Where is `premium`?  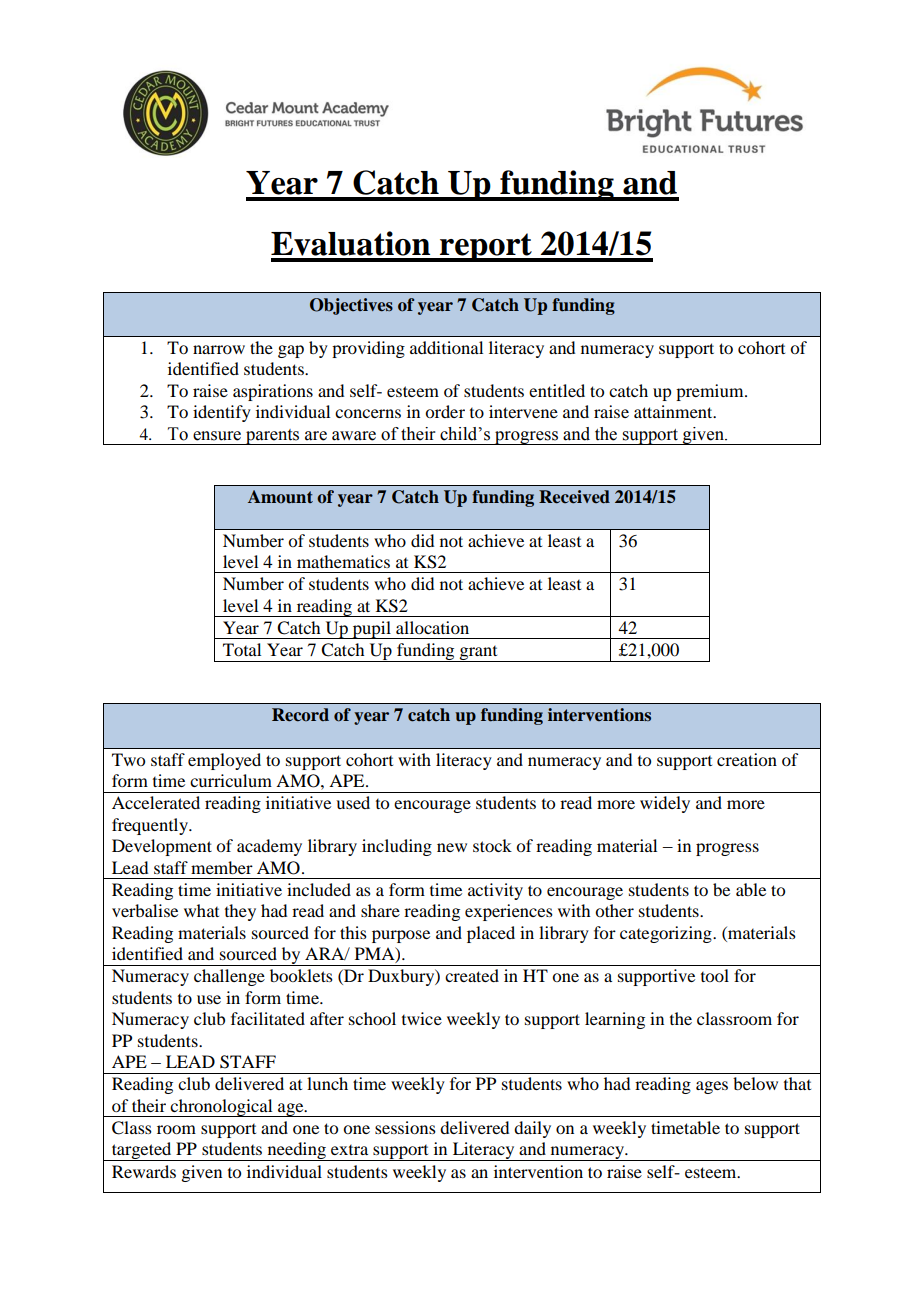
premium is located at coordinates (711, 392).
